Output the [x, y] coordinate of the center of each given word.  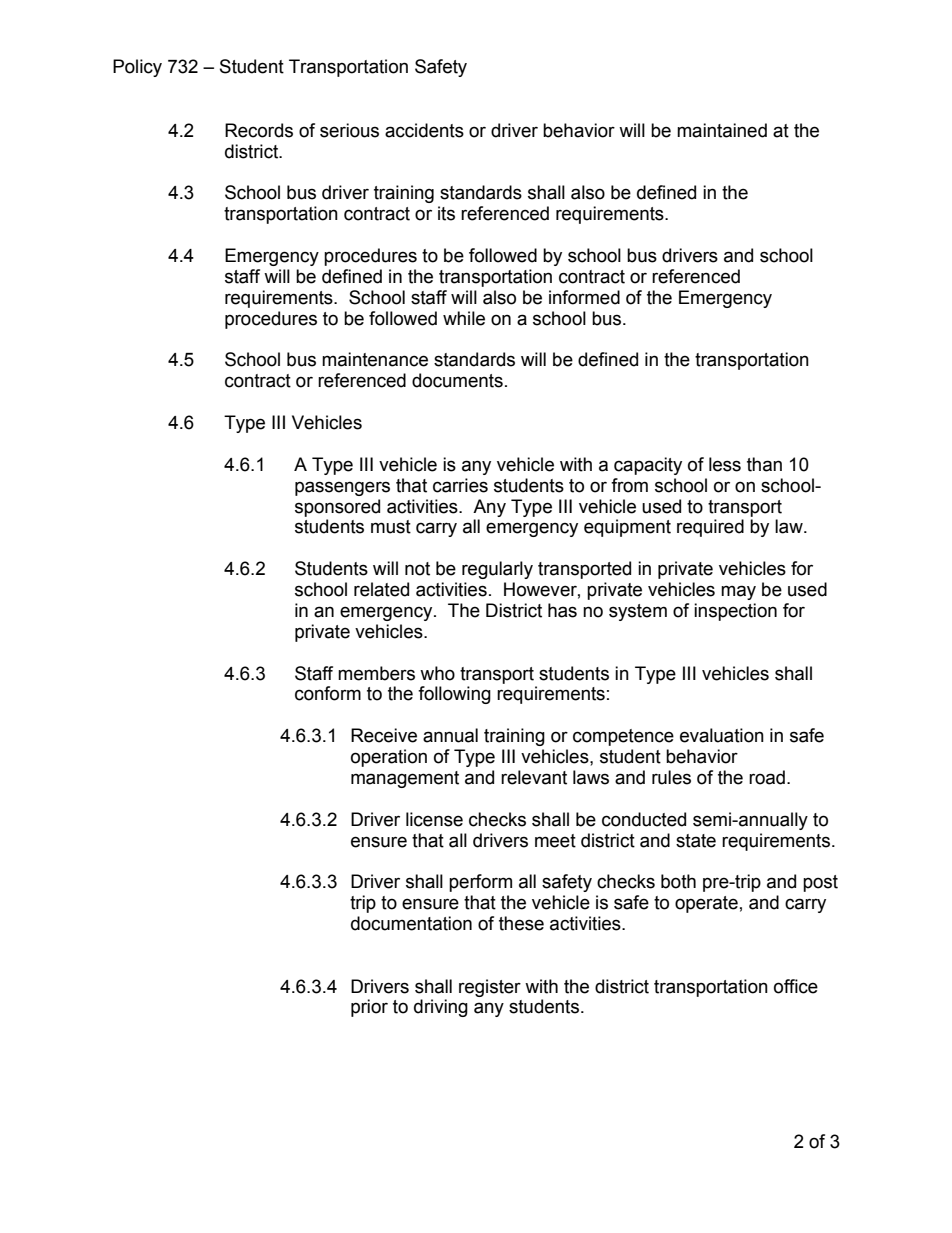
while [464, 318]
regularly [497, 570]
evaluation [722, 735]
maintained [722, 130]
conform [328, 693]
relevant [534, 777]
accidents [424, 130]
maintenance [375, 359]
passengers [342, 488]
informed [584, 297]
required [710, 528]
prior [369, 1008]
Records [259, 130]
